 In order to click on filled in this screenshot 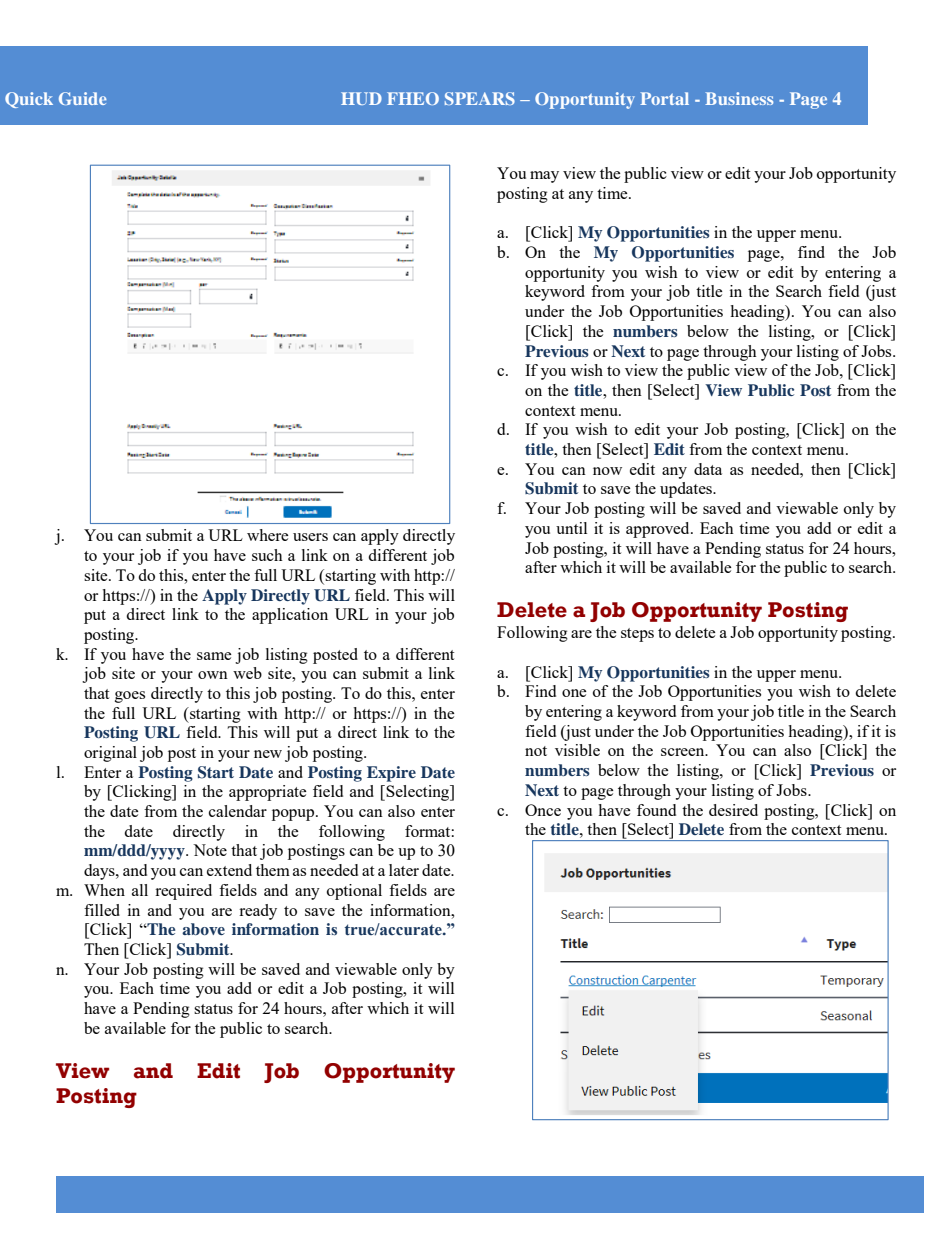, I will do `click(102, 910)`.
